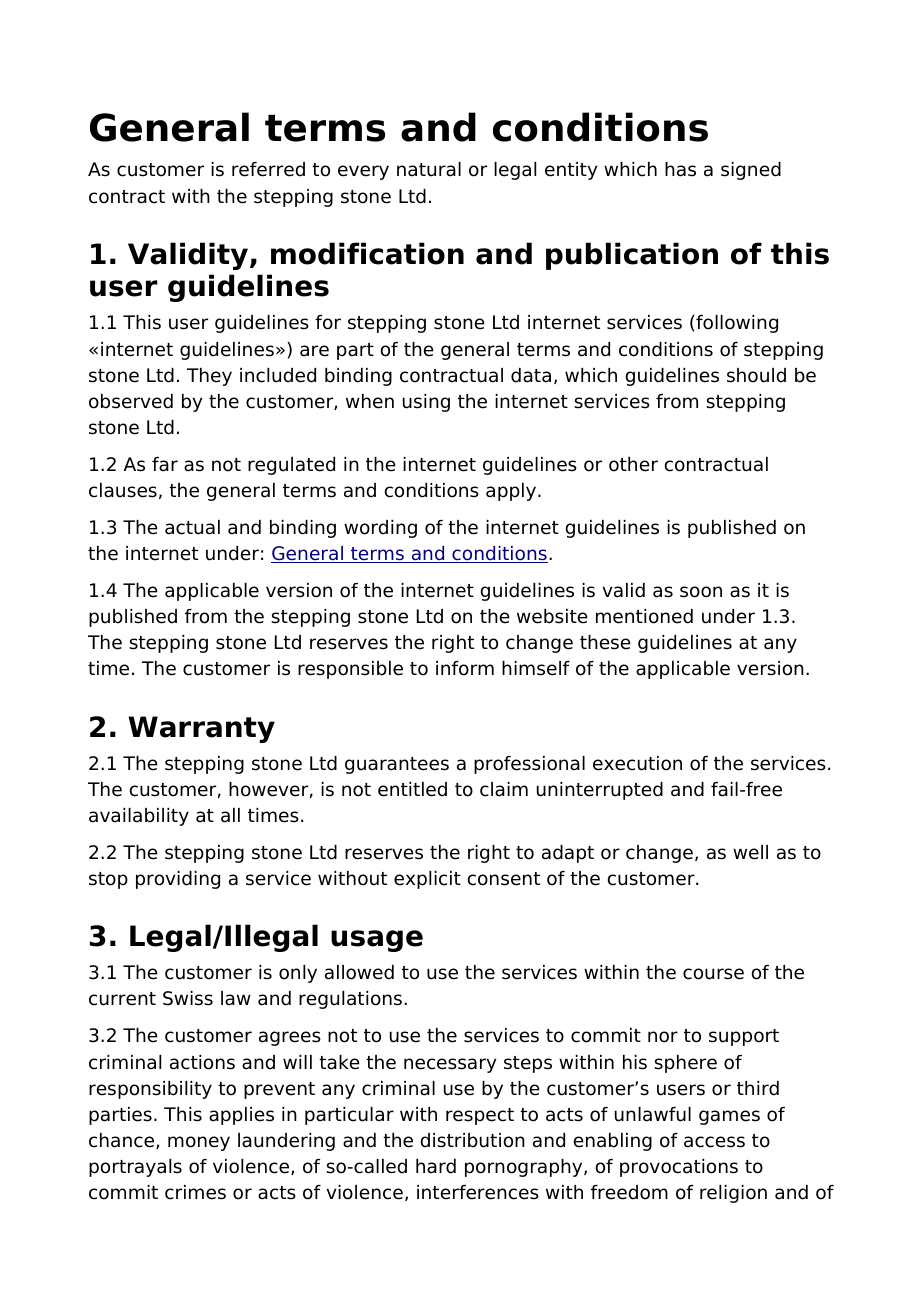 This page has width=924, height=1308. What do you see at coordinates (199, 1143) in the page?
I see `money` at bounding box center [199, 1143].
